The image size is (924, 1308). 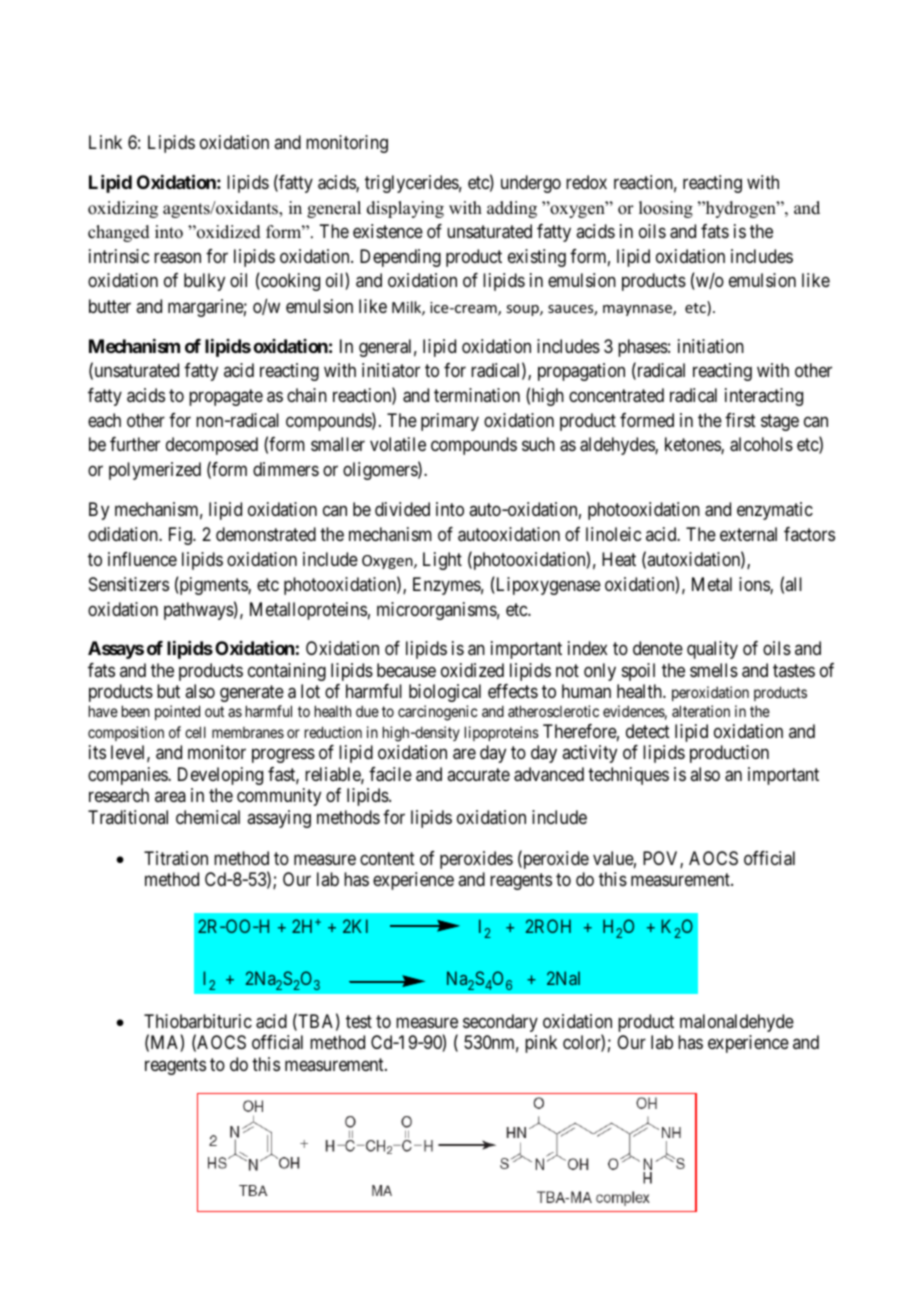 What do you see at coordinates (755, 585) in the screenshot?
I see `ions` at bounding box center [755, 585].
